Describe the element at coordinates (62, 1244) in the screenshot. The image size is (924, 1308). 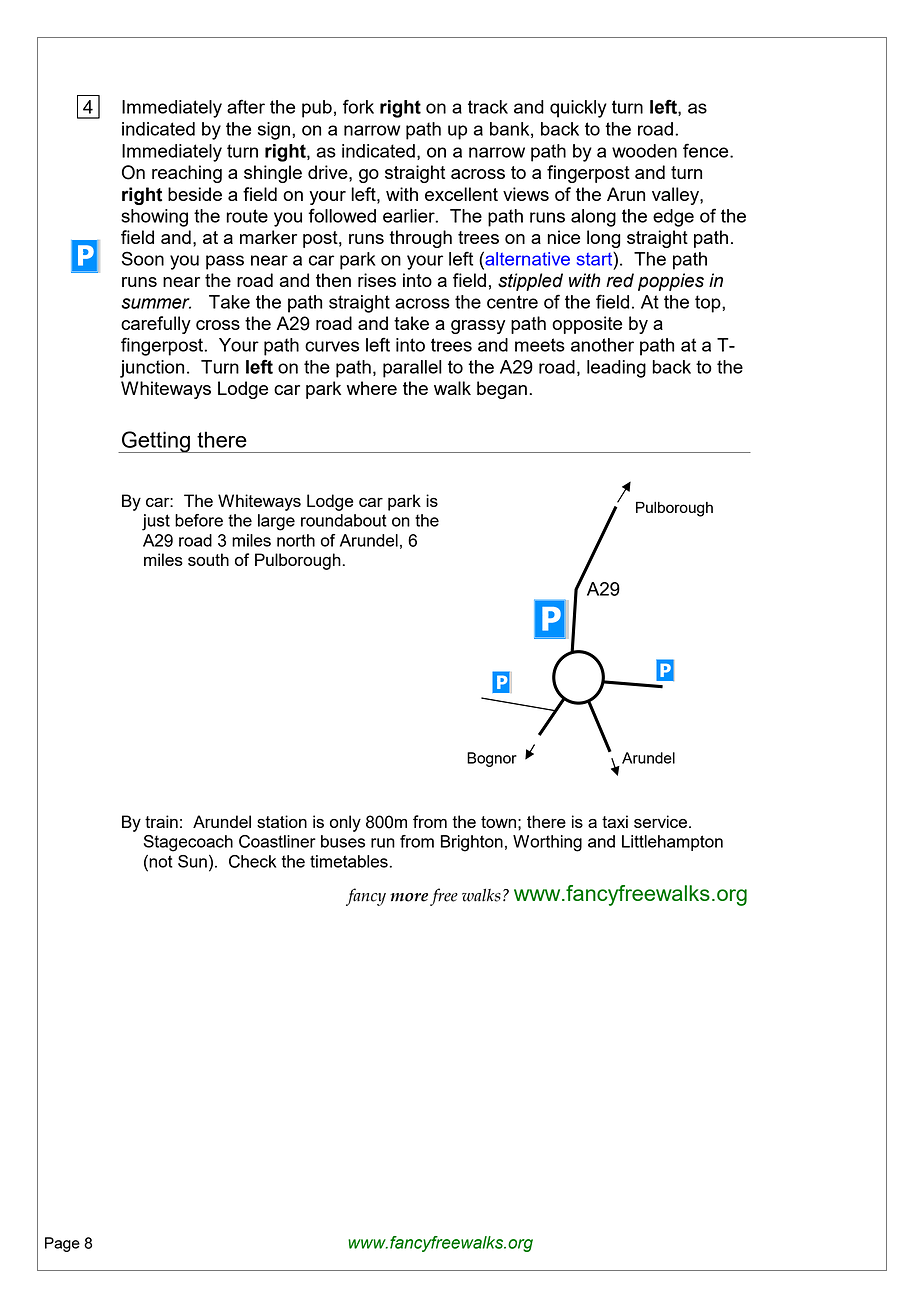
I see `Page` at that location.
